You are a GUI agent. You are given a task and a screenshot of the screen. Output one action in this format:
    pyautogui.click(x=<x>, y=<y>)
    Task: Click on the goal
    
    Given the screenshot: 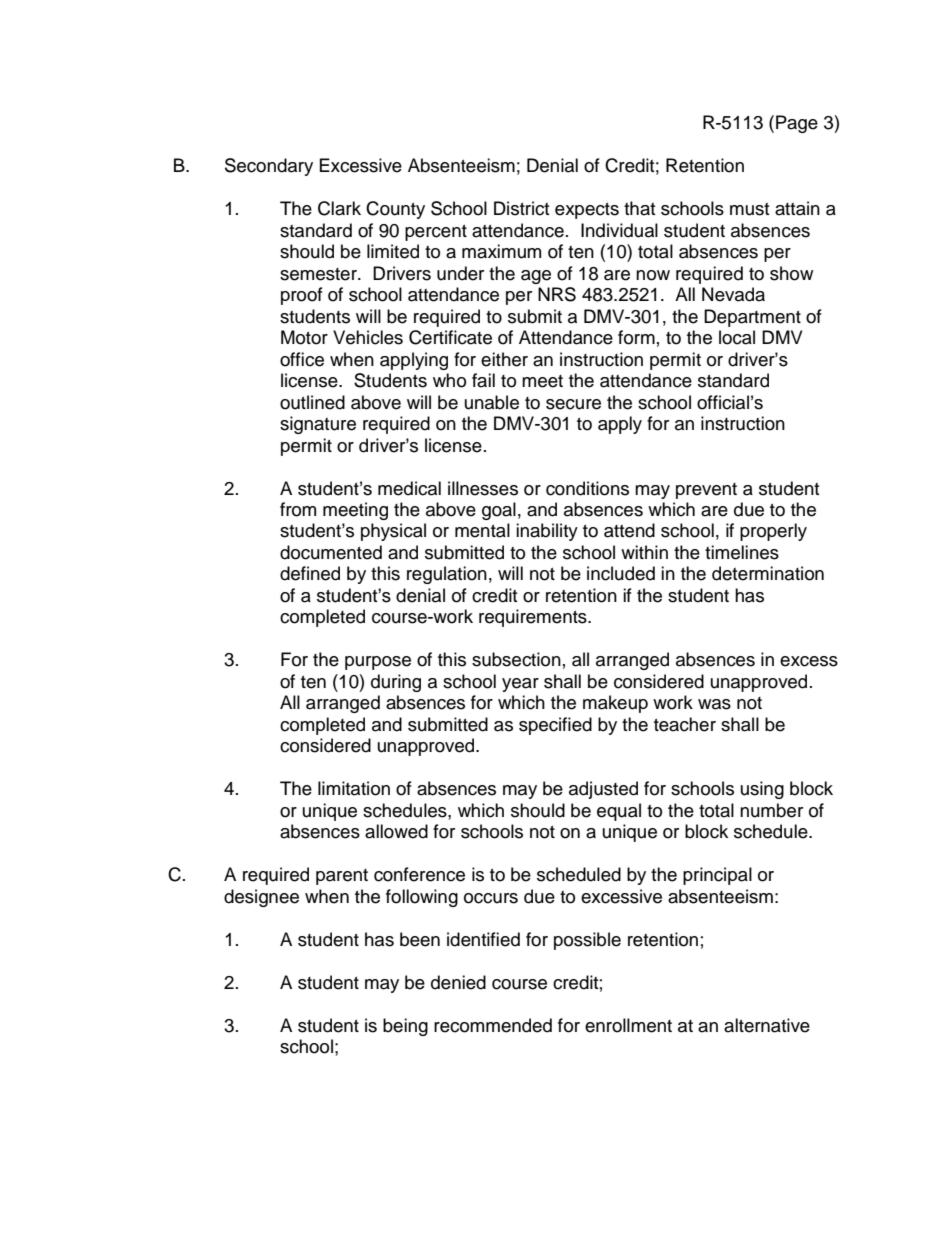 What is the action you would take?
    pyautogui.click(x=499, y=511)
